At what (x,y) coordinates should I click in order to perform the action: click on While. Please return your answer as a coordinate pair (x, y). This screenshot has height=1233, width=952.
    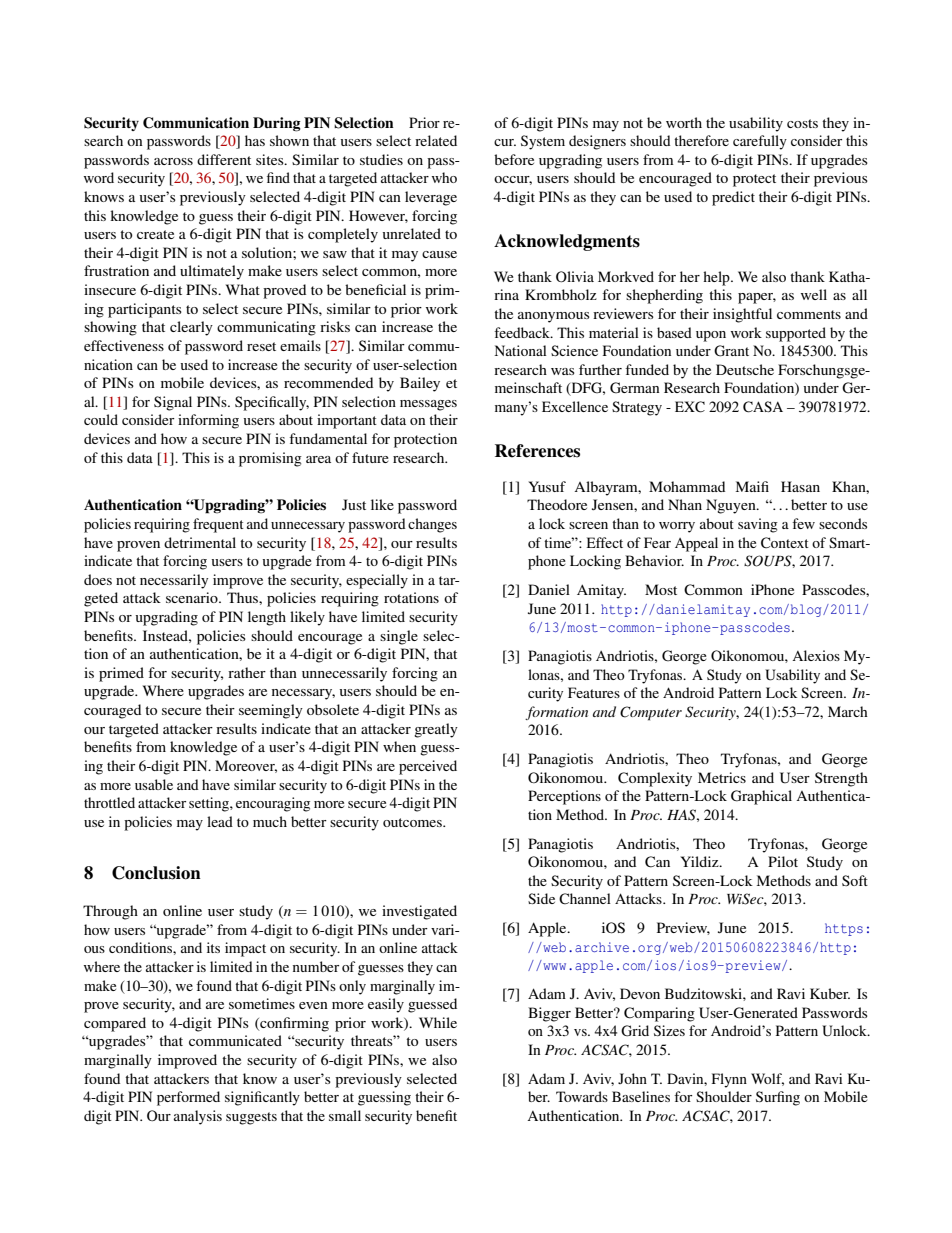
    Looking at the image, I should click on (438, 1022).
